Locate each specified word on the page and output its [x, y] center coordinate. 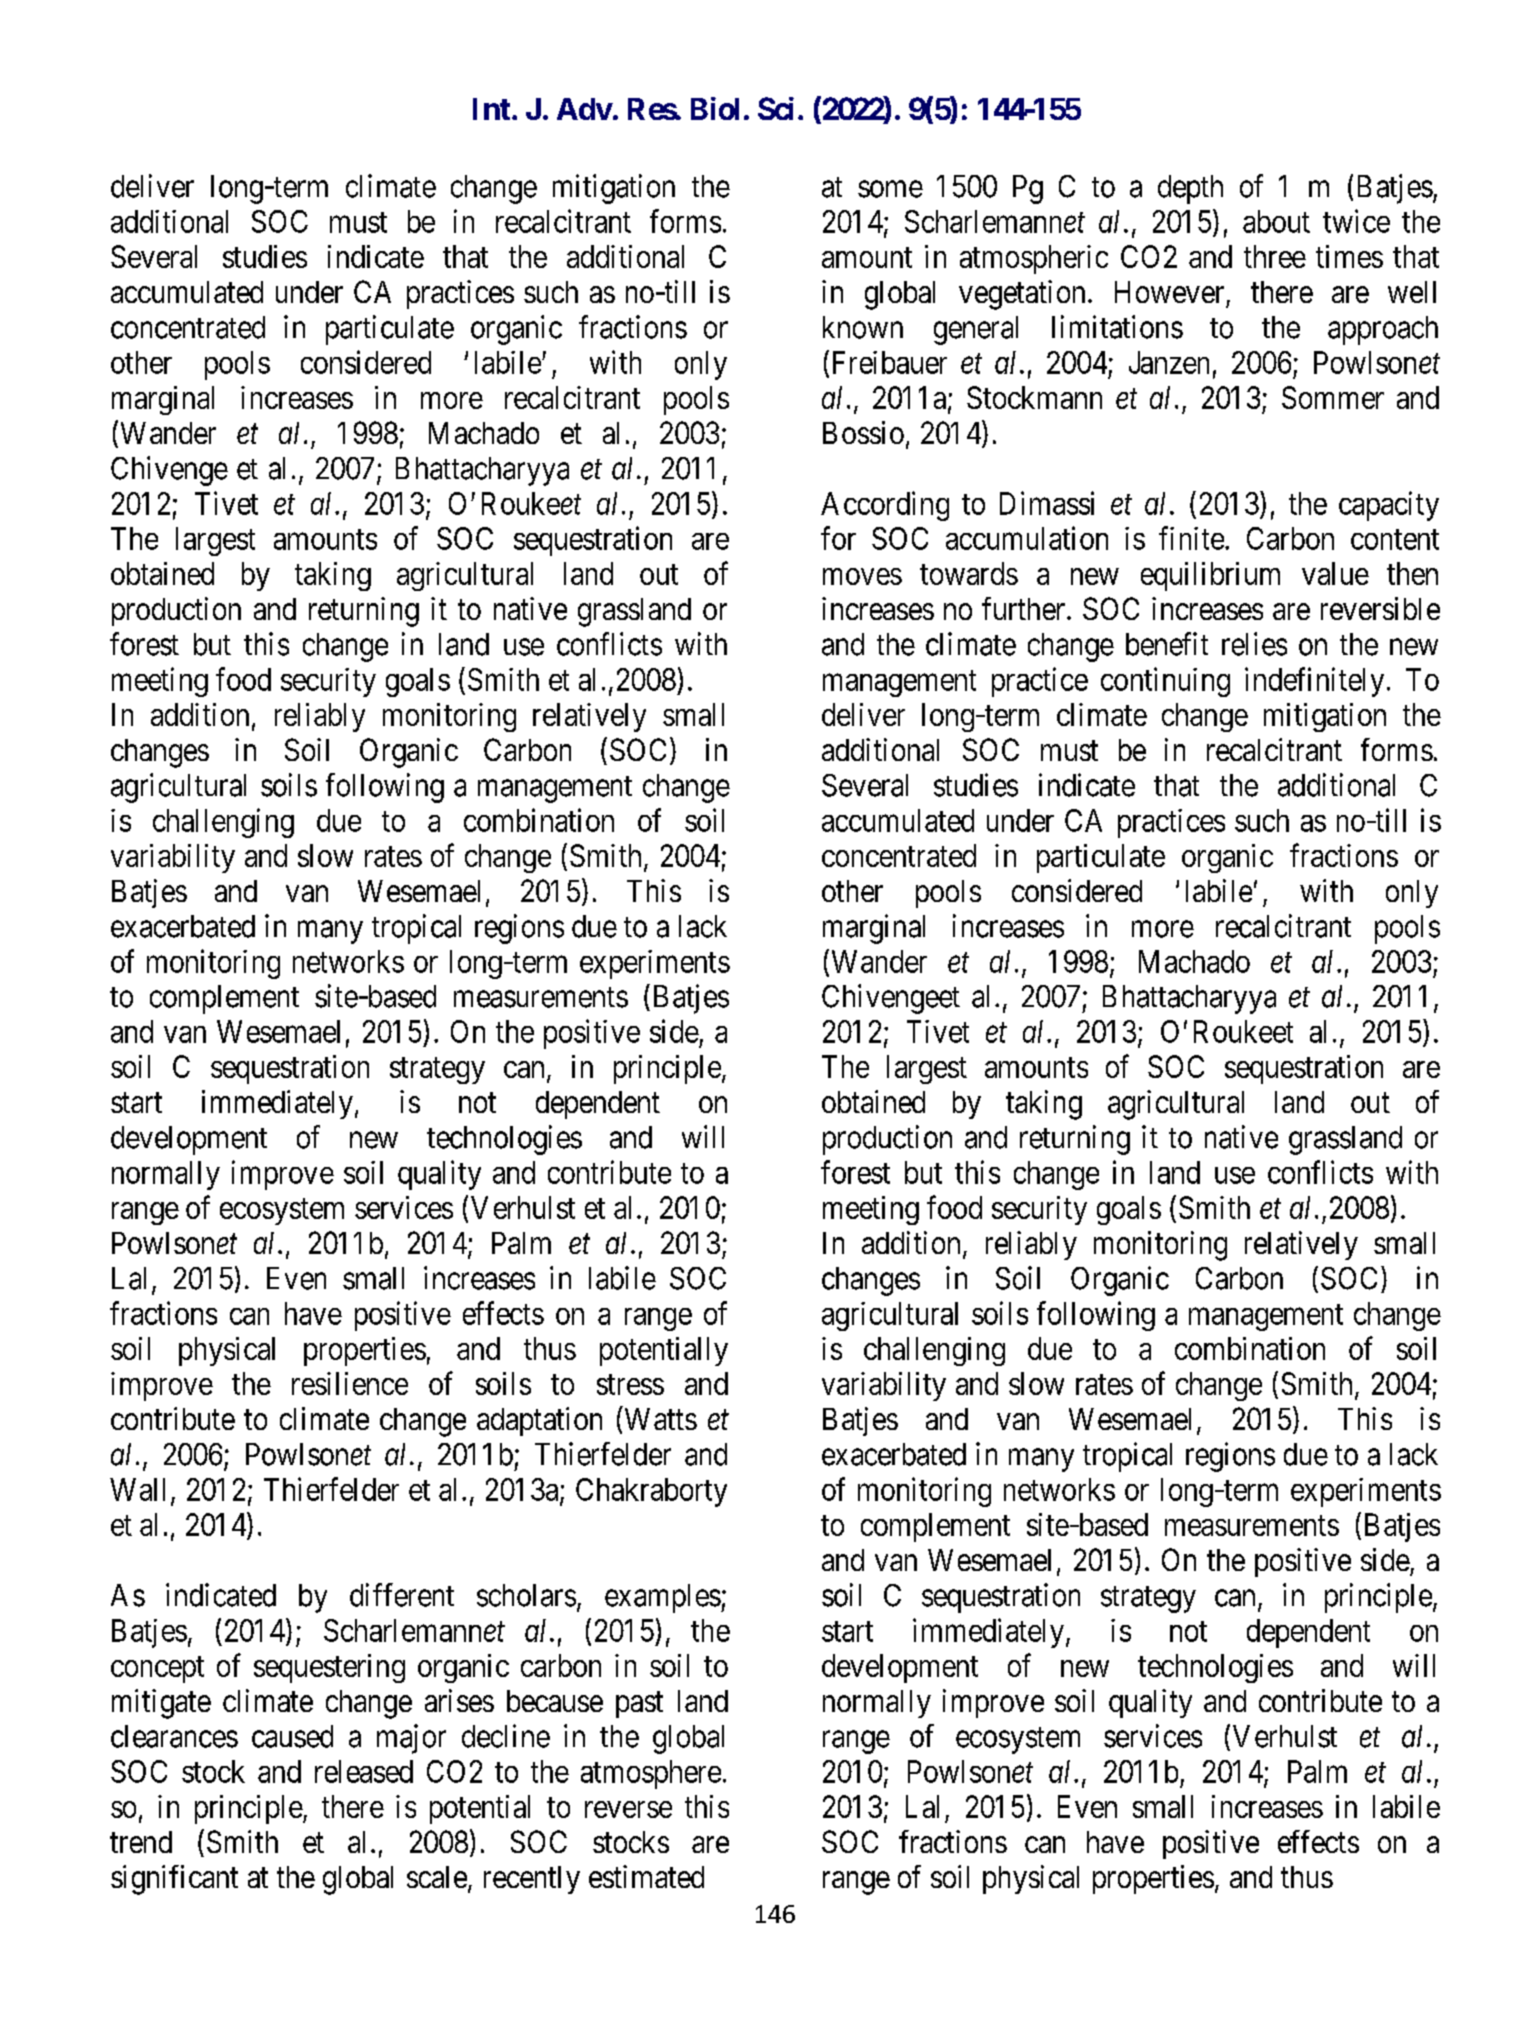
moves [862, 576]
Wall [137, 1489]
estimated [646, 1876]
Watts [661, 1419]
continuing [1165, 682]
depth [1190, 189]
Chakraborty [651, 1492]
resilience [350, 1383]
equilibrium [1210, 576]
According [885, 506]
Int [491, 109]
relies [1254, 644]
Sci [776, 108]
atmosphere [651, 1774]
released [364, 1771]
